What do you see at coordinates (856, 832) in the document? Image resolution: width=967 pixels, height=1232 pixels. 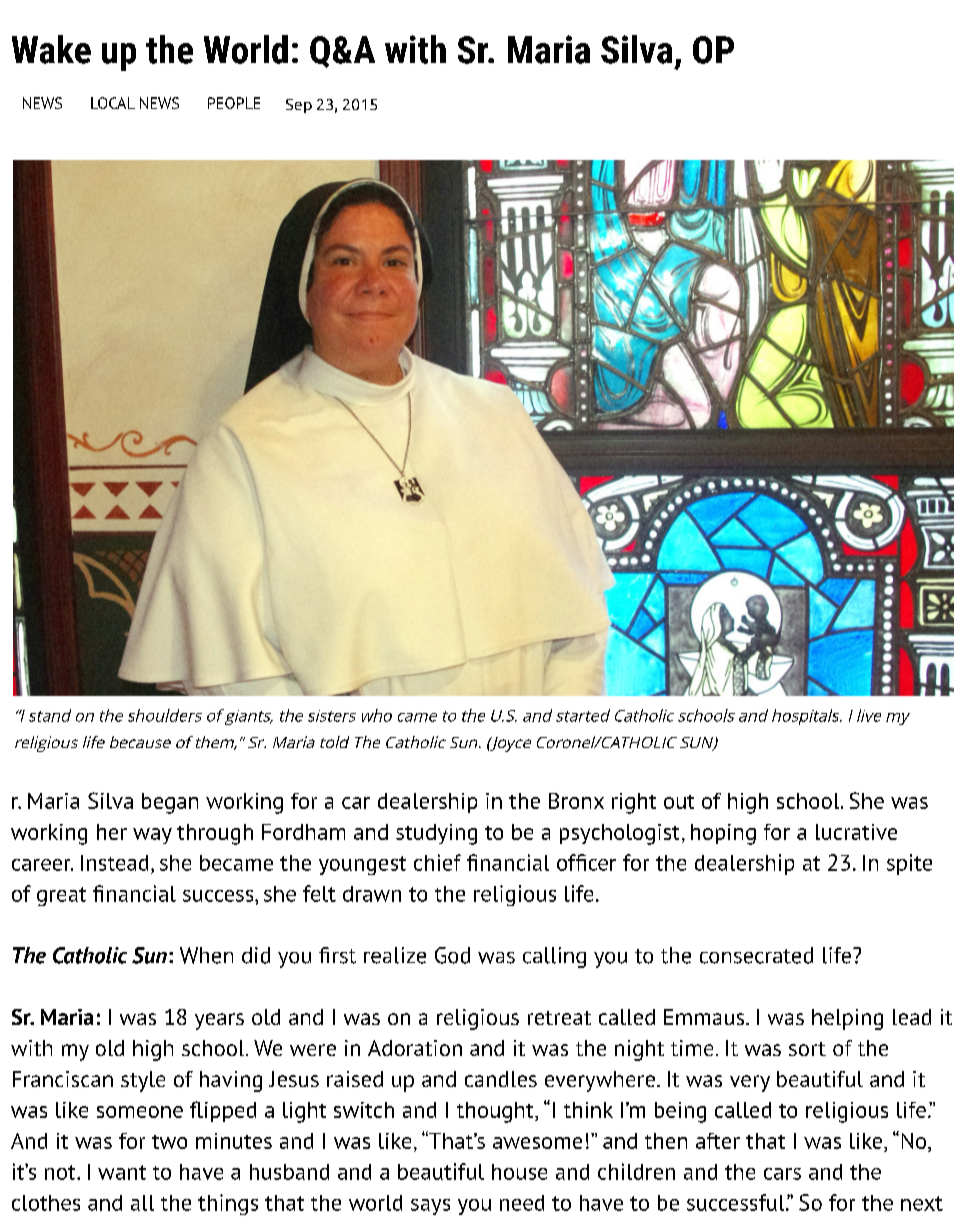 I see `lucrative` at bounding box center [856, 832].
